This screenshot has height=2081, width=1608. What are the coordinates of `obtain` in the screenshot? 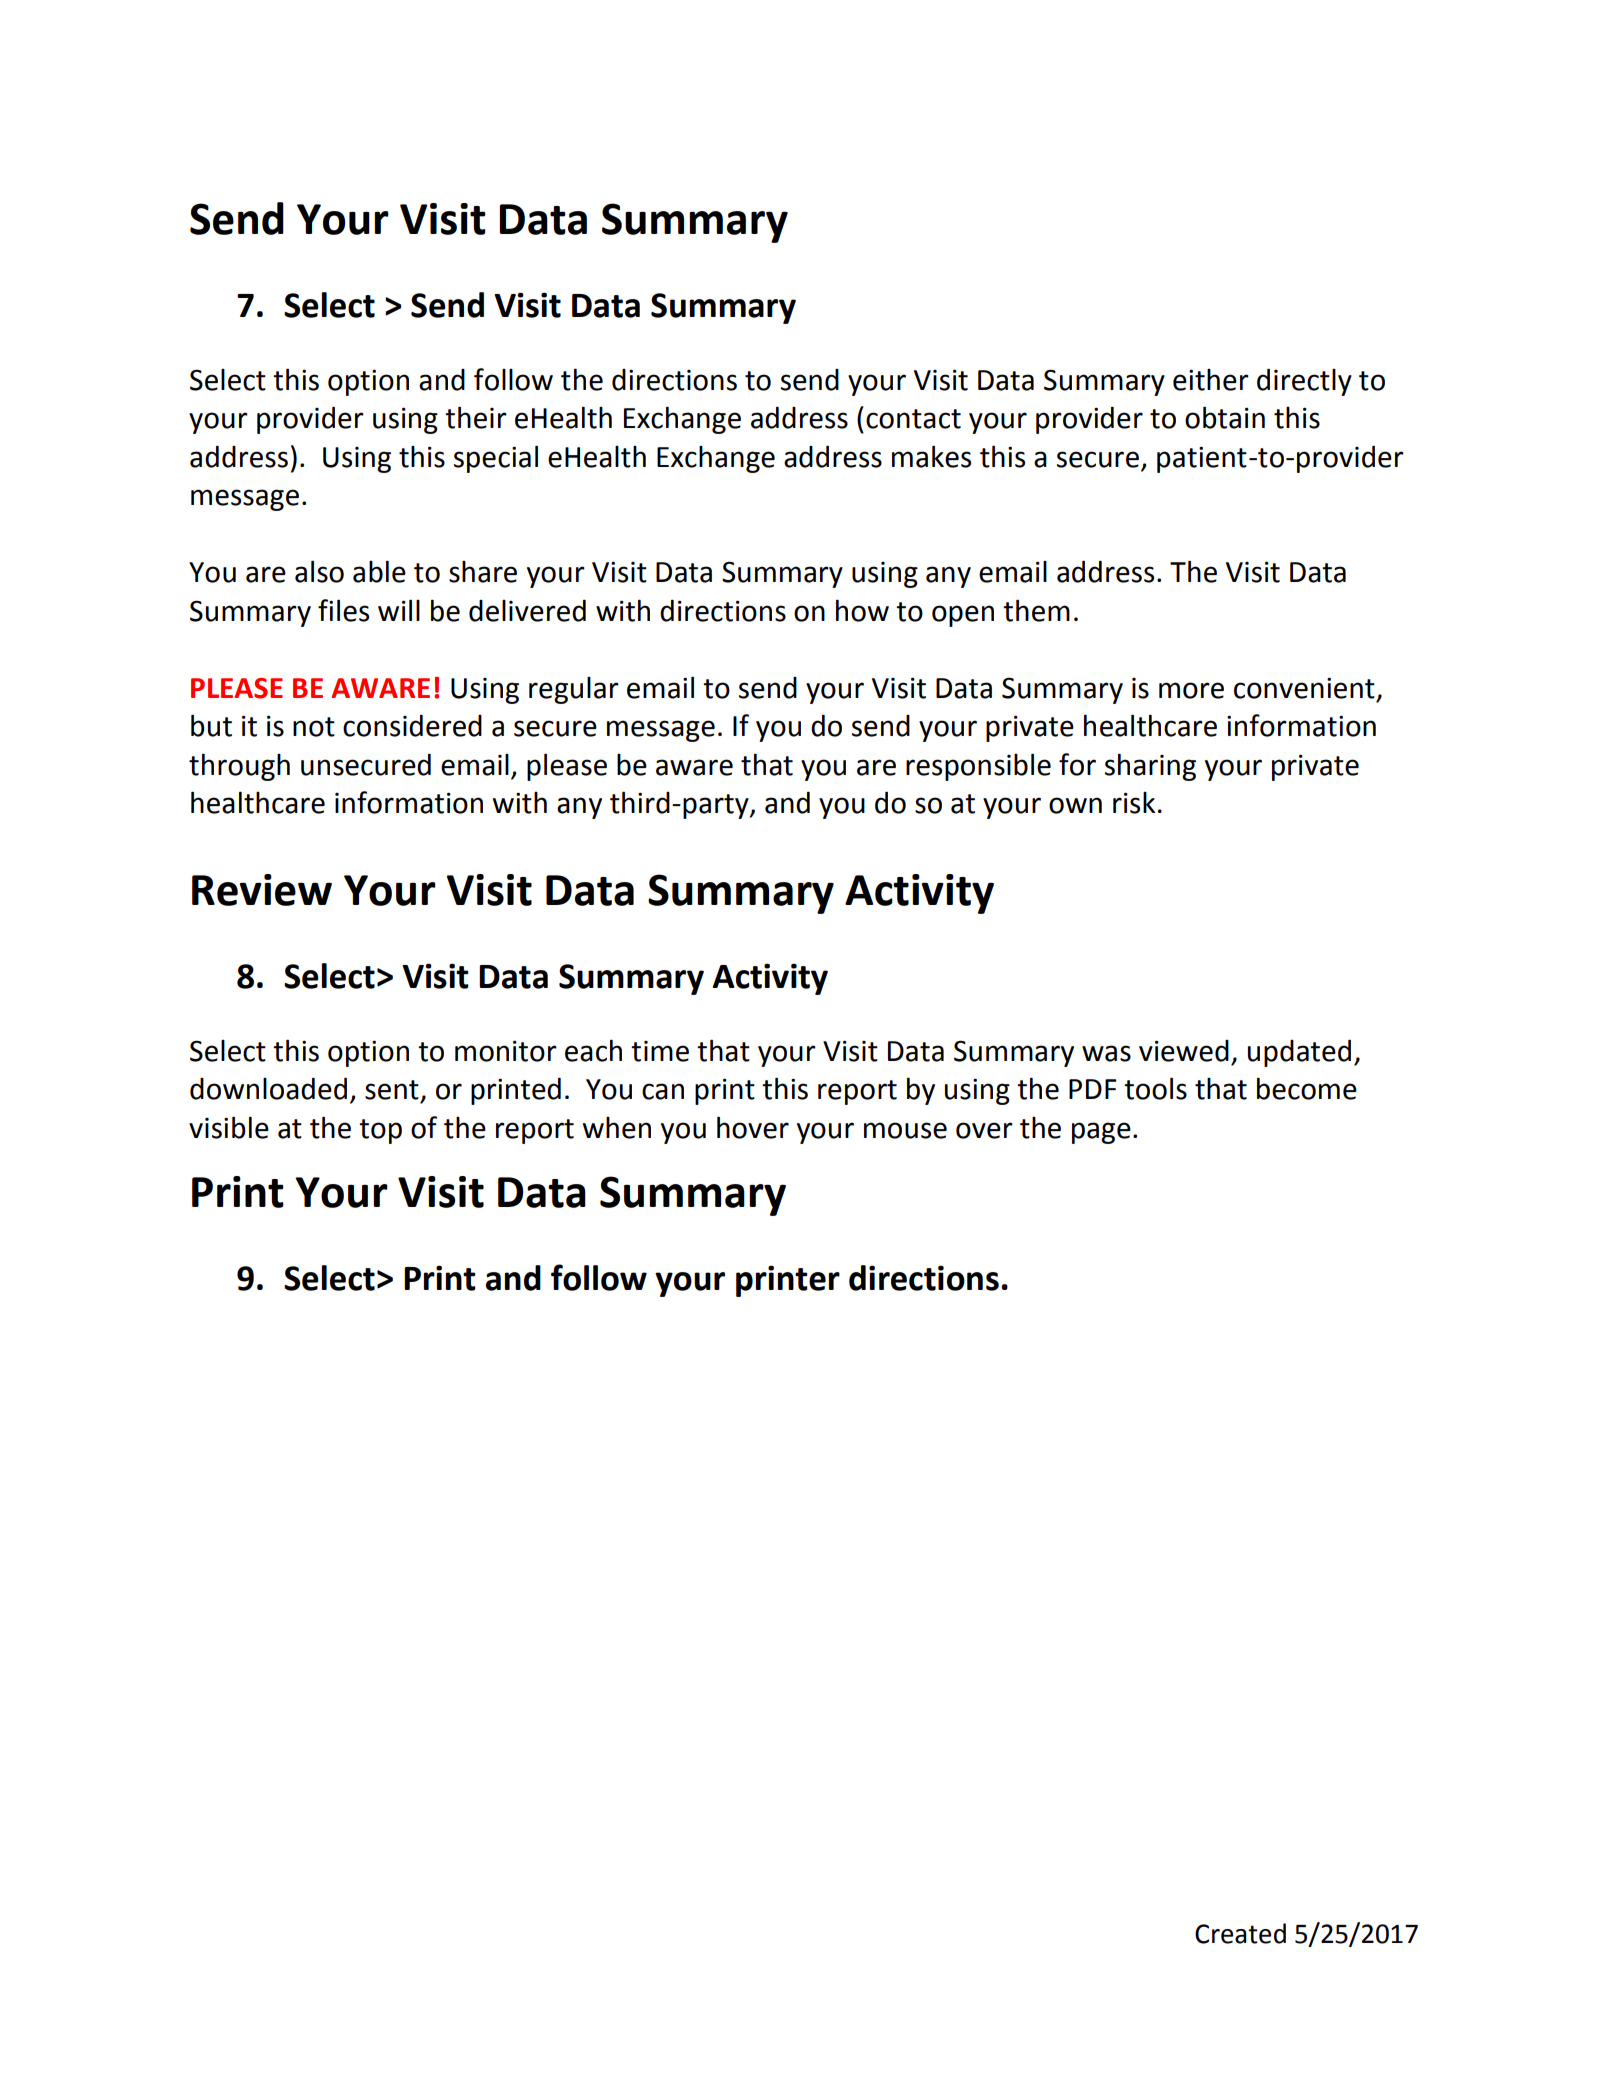 It's located at (1225, 417).
